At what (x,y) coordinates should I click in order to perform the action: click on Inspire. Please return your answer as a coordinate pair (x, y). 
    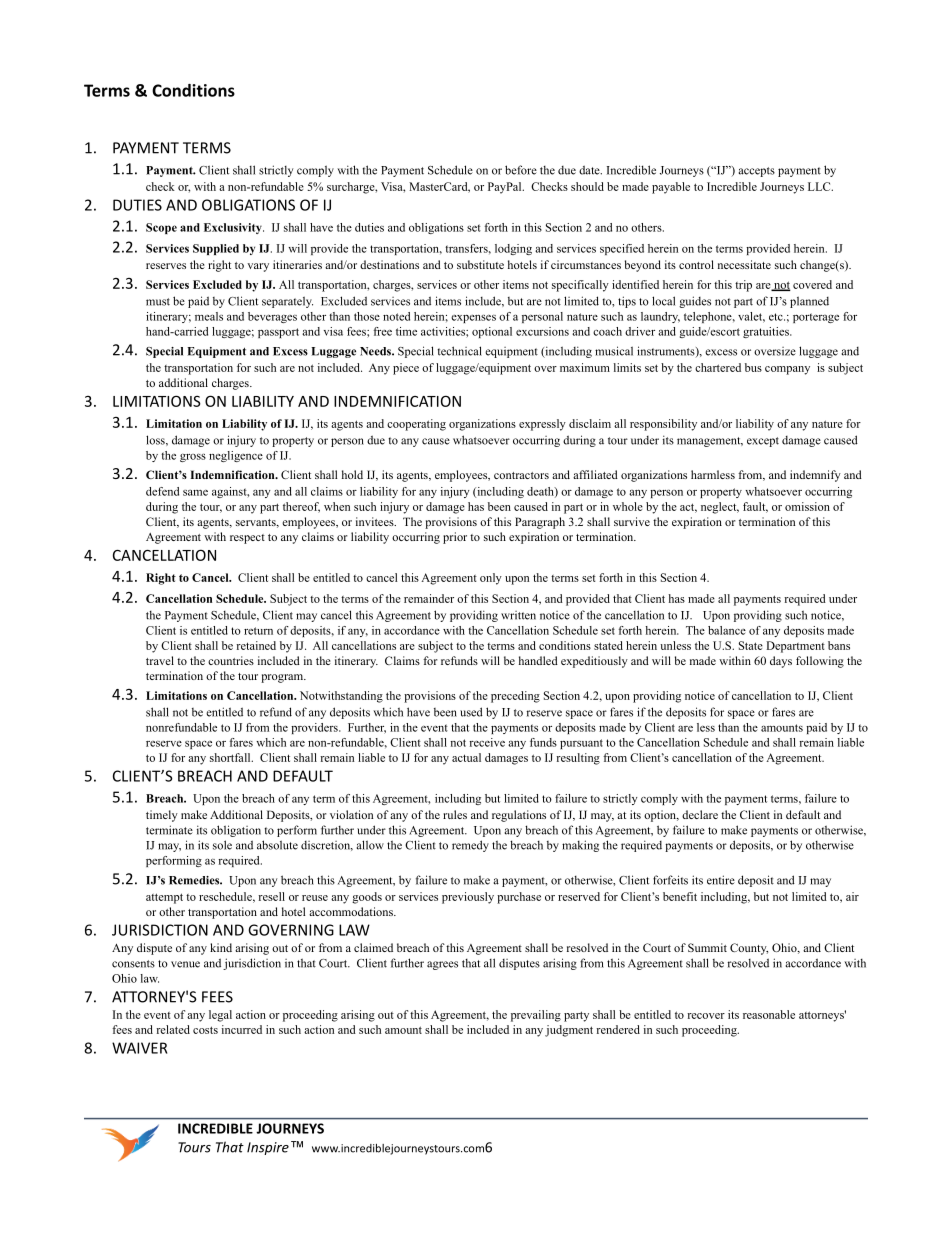
    Looking at the image, I should click on (268, 1148).
